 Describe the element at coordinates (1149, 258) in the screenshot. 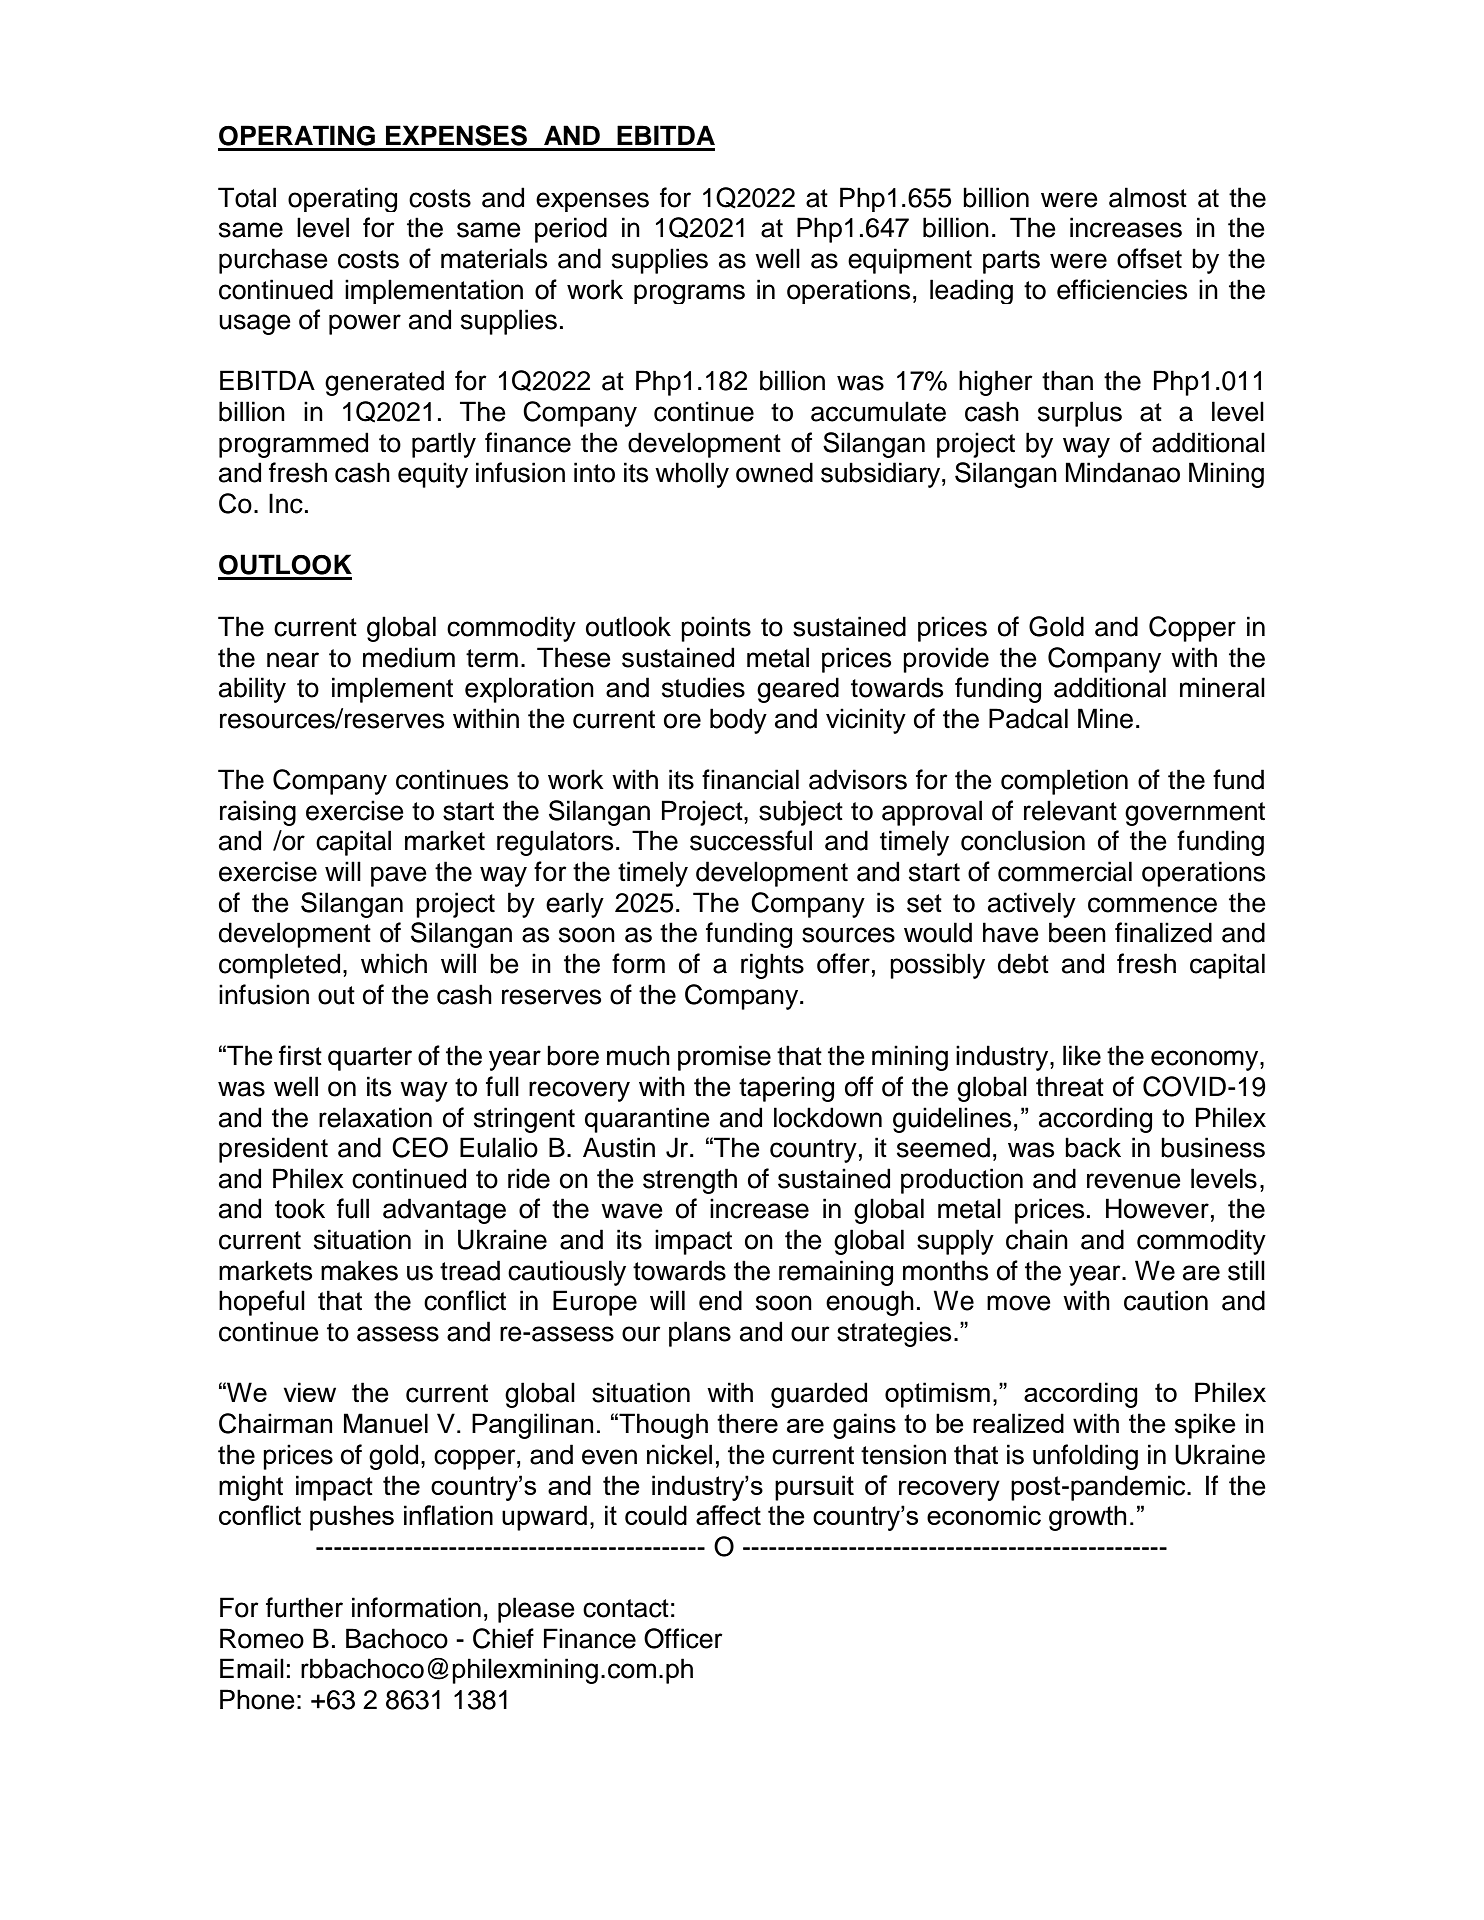

I see `offset` at that location.
